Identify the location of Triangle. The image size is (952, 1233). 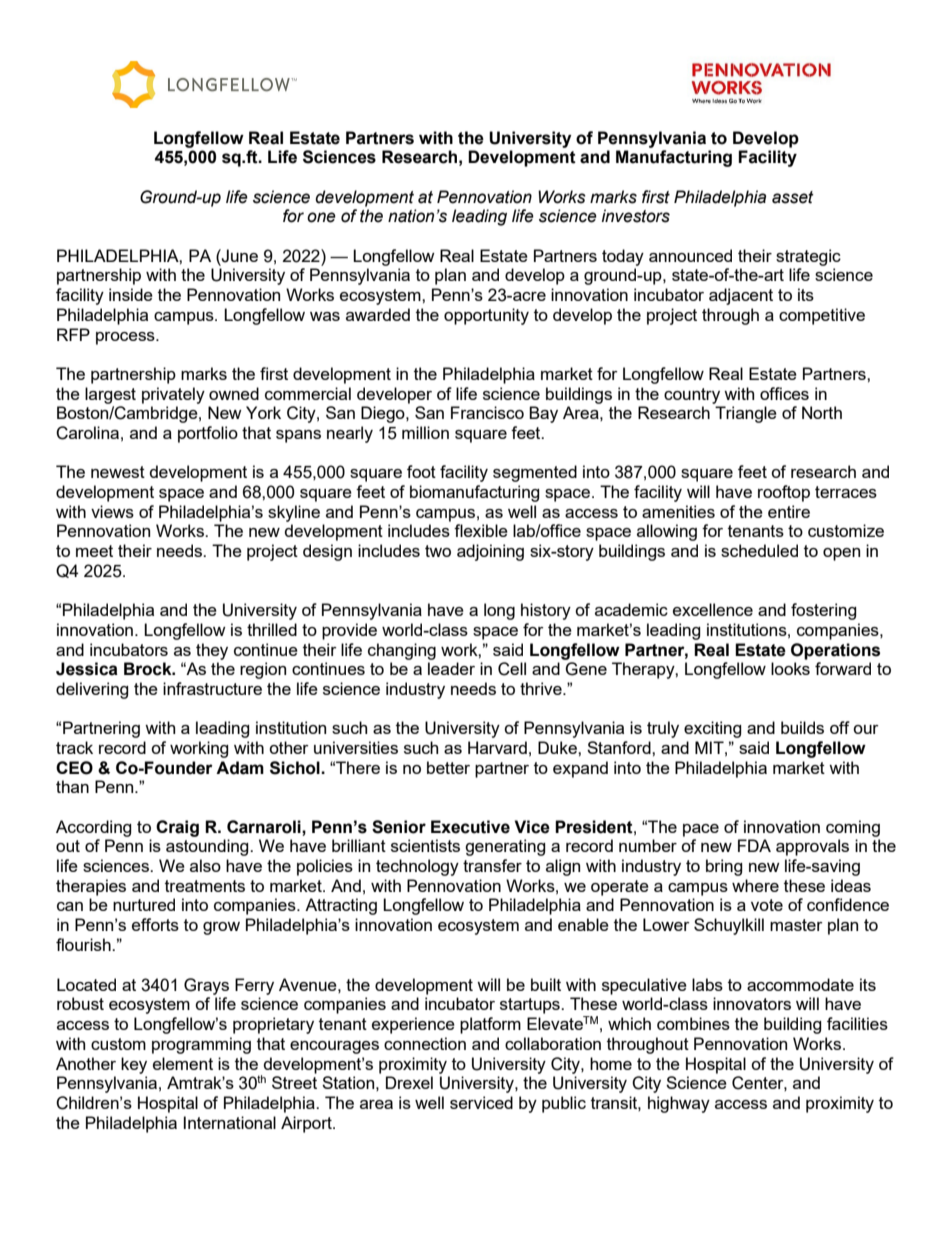
(746, 414).
